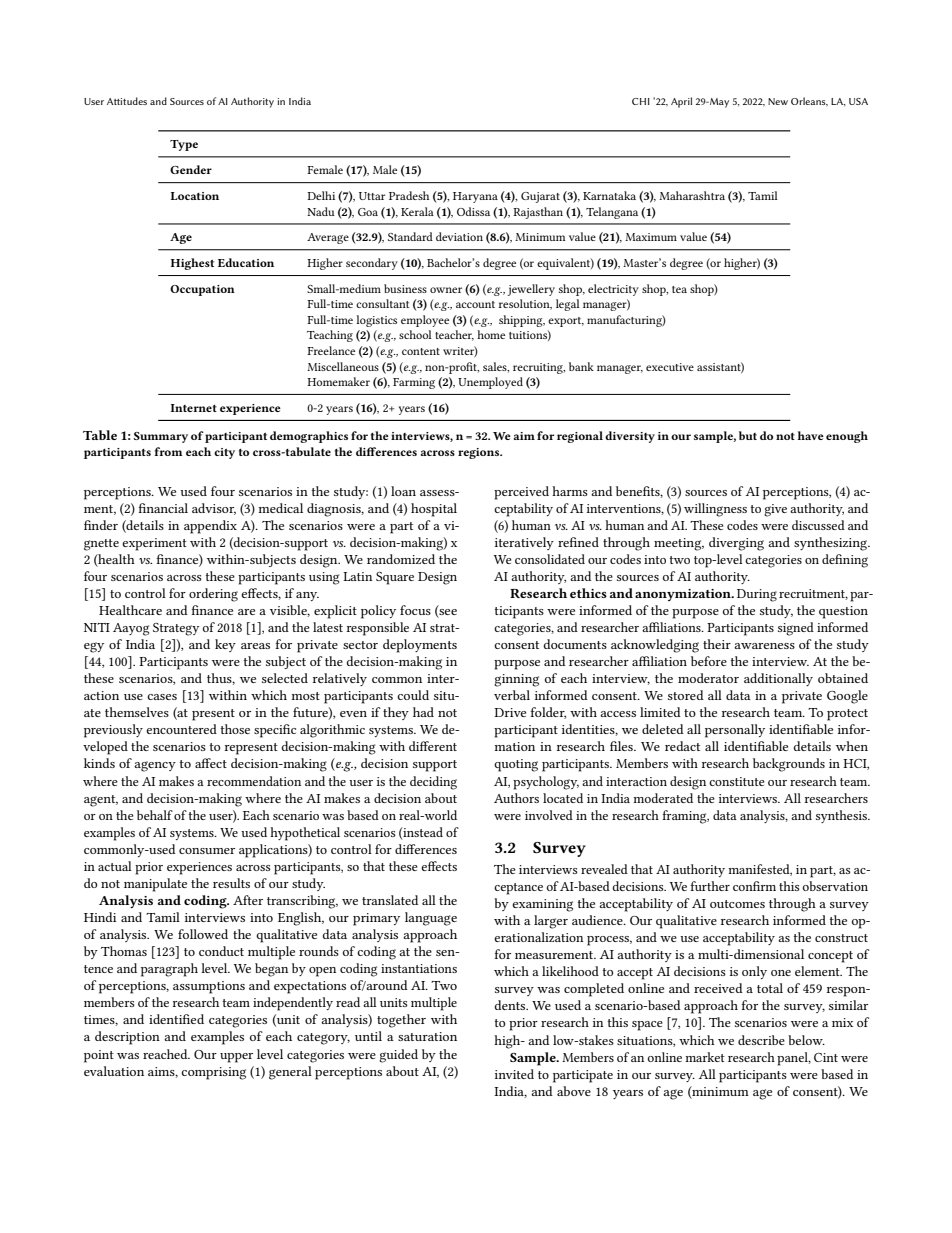 This document has width=952, height=1233. What do you see at coordinates (184, 145) in the document?
I see `Type` at bounding box center [184, 145].
